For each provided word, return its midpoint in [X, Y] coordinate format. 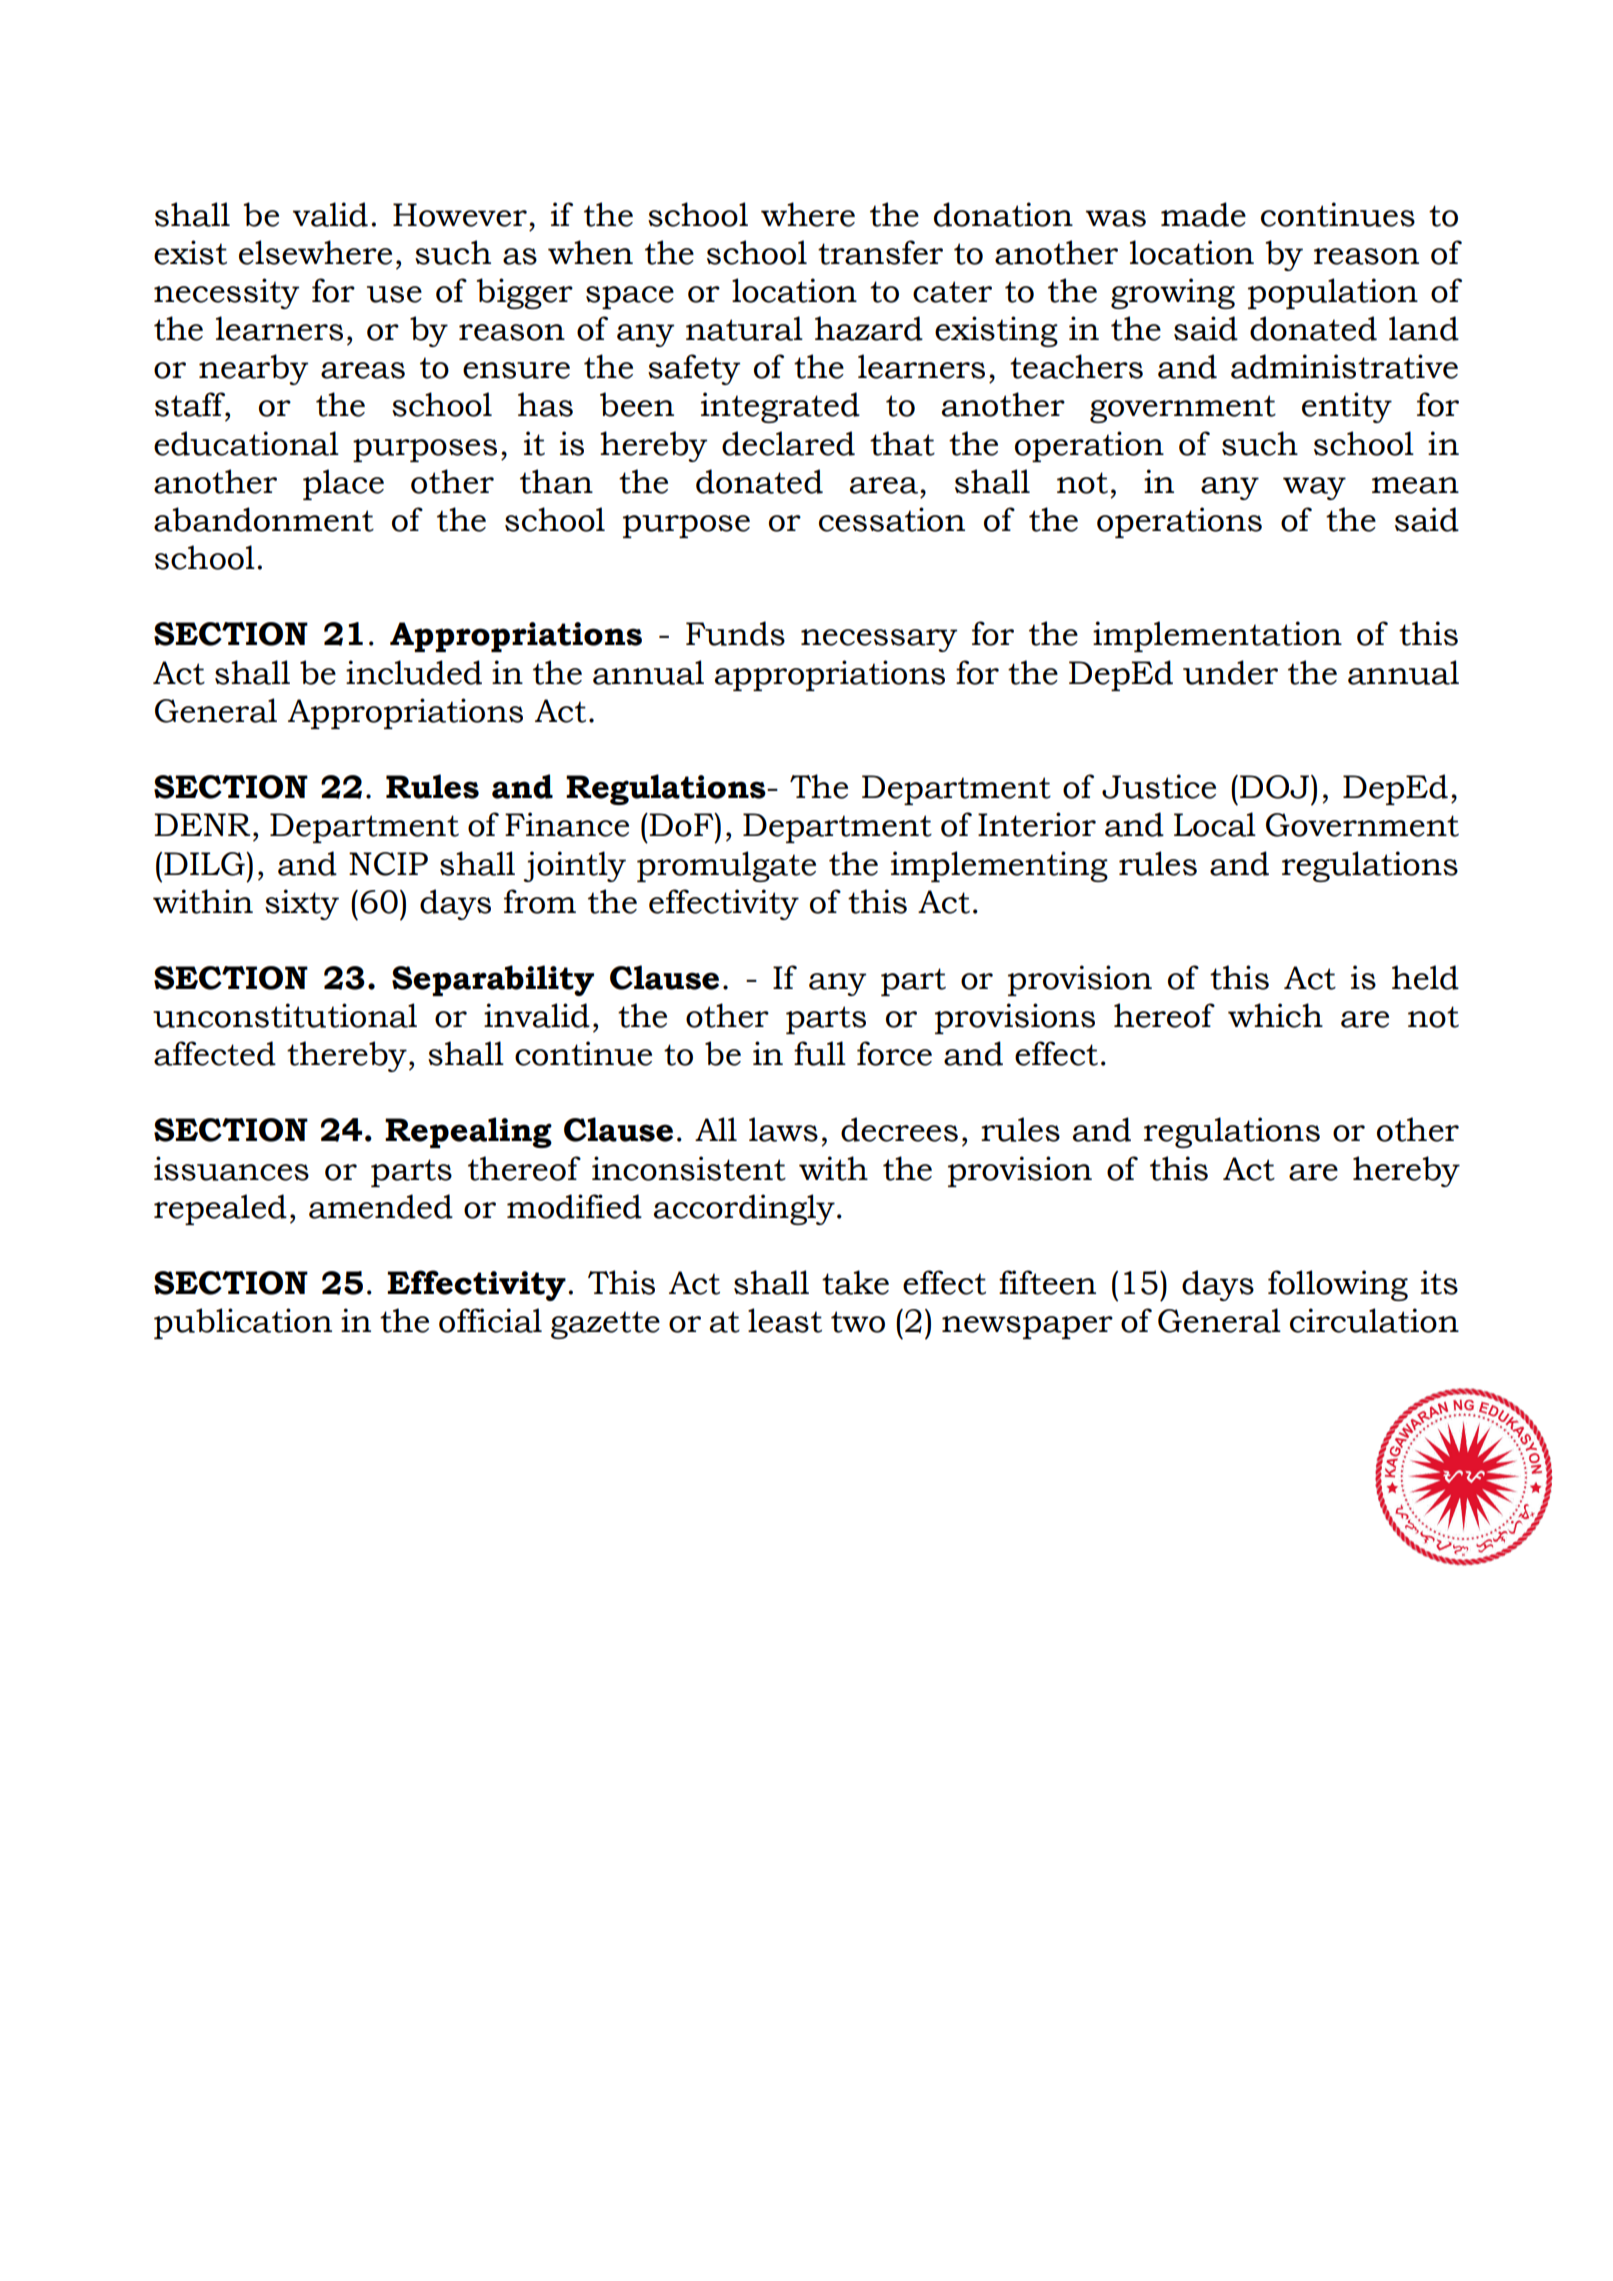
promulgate [726, 866]
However [460, 215]
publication [243, 1323]
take [855, 1282]
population [1333, 293]
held [1425, 977]
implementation [1217, 636]
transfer [880, 252]
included [414, 672]
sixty [302, 904]
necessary [879, 640]
